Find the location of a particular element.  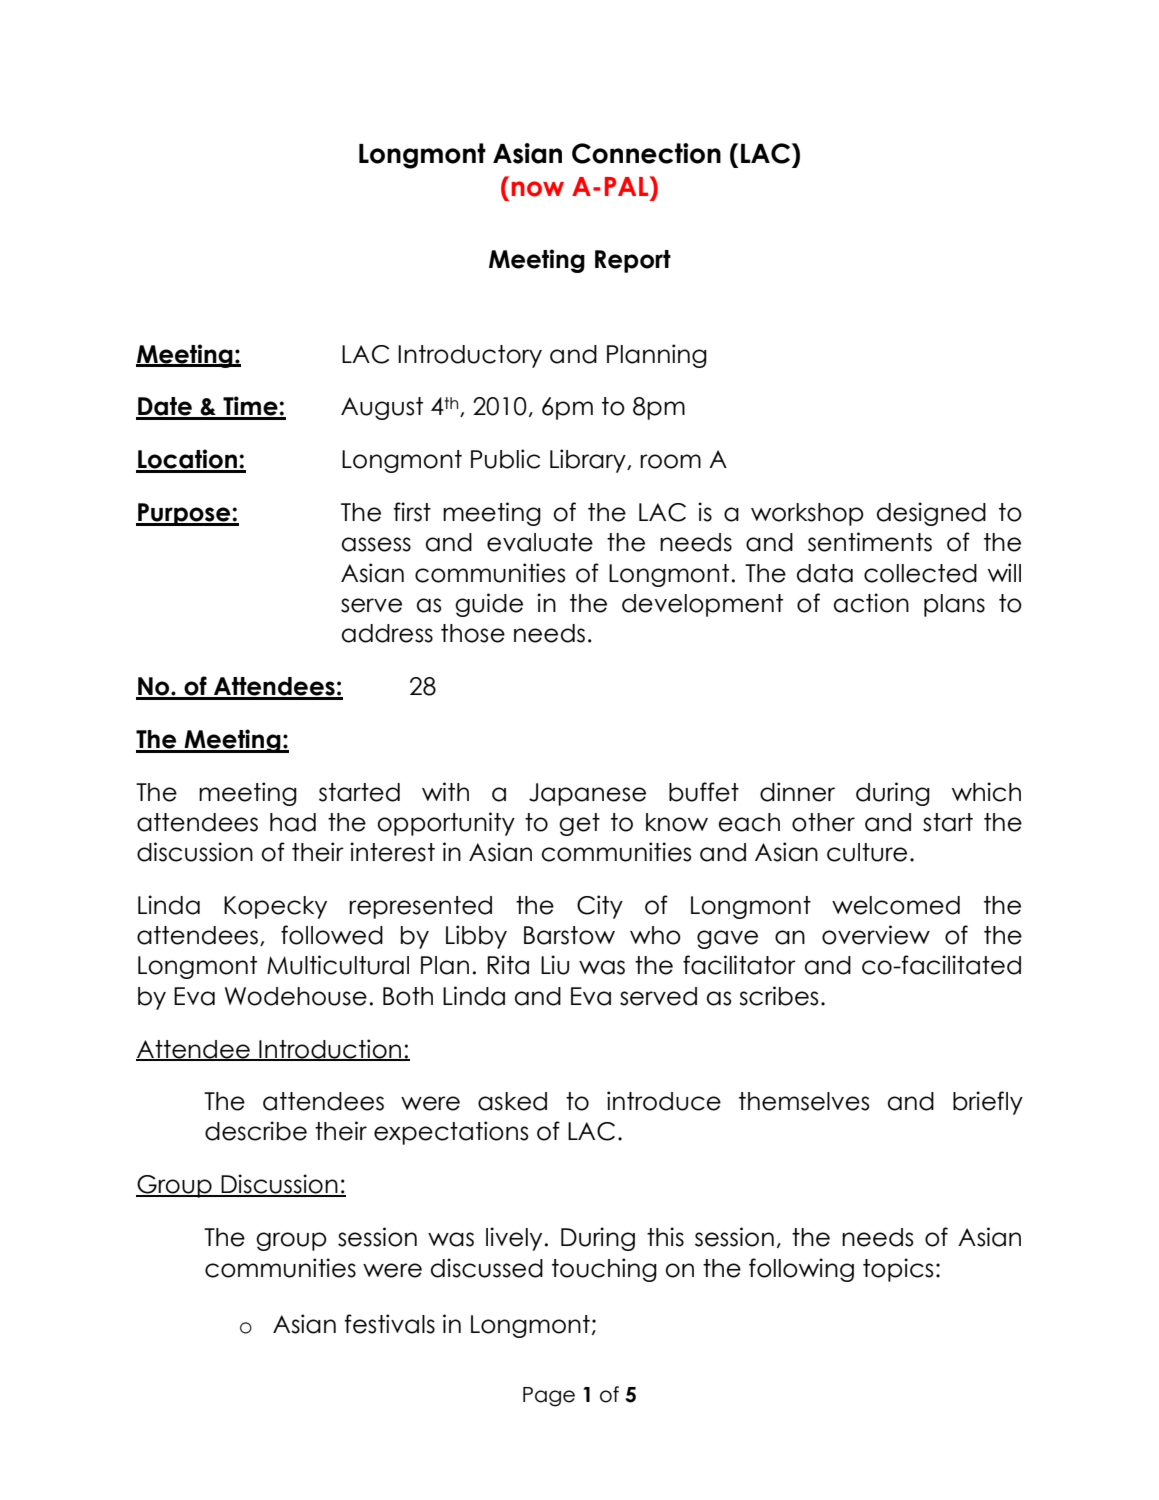

Introductory is located at coordinates (470, 356).
